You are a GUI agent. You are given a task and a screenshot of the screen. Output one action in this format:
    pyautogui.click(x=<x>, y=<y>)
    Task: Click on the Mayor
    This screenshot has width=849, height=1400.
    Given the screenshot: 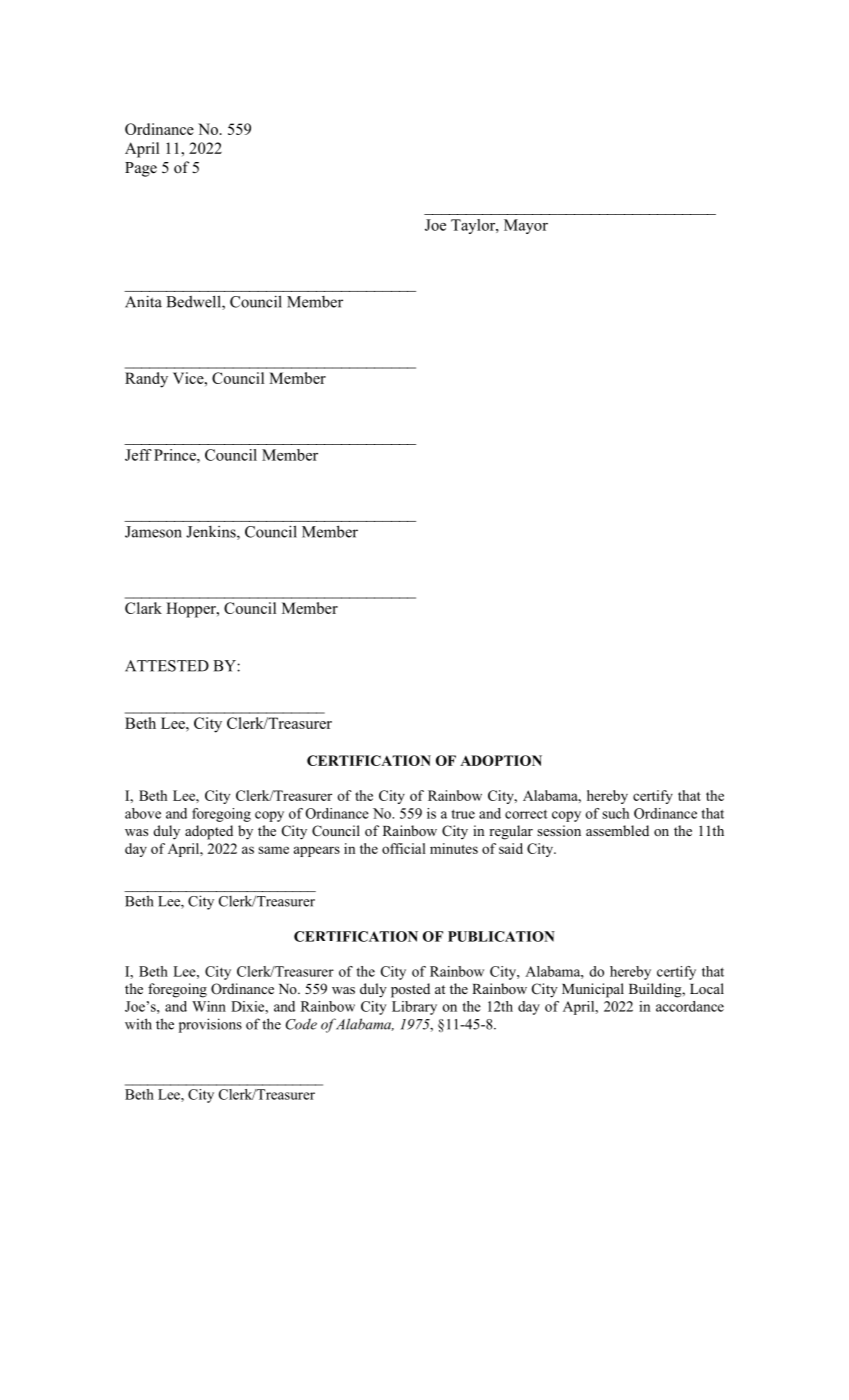 What is the action you would take?
    pyautogui.click(x=526, y=226)
